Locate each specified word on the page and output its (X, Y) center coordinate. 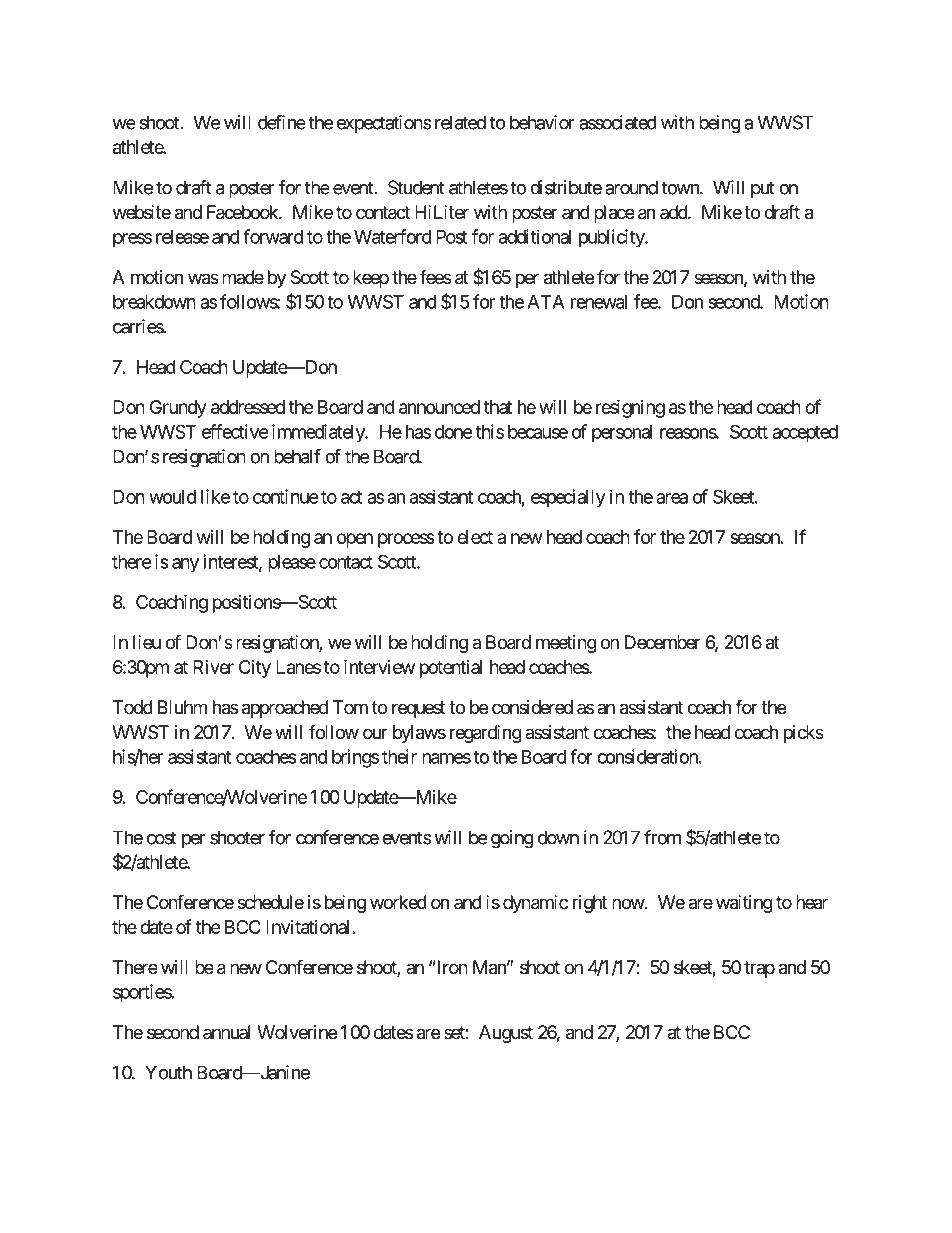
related (460, 122)
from (662, 837)
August (506, 1034)
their (399, 756)
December (663, 642)
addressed (248, 407)
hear (812, 902)
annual (226, 1032)
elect (475, 537)
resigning (630, 408)
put (763, 189)
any (185, 565)
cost (162, 838)
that (498, 407)
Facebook (243, 212)
